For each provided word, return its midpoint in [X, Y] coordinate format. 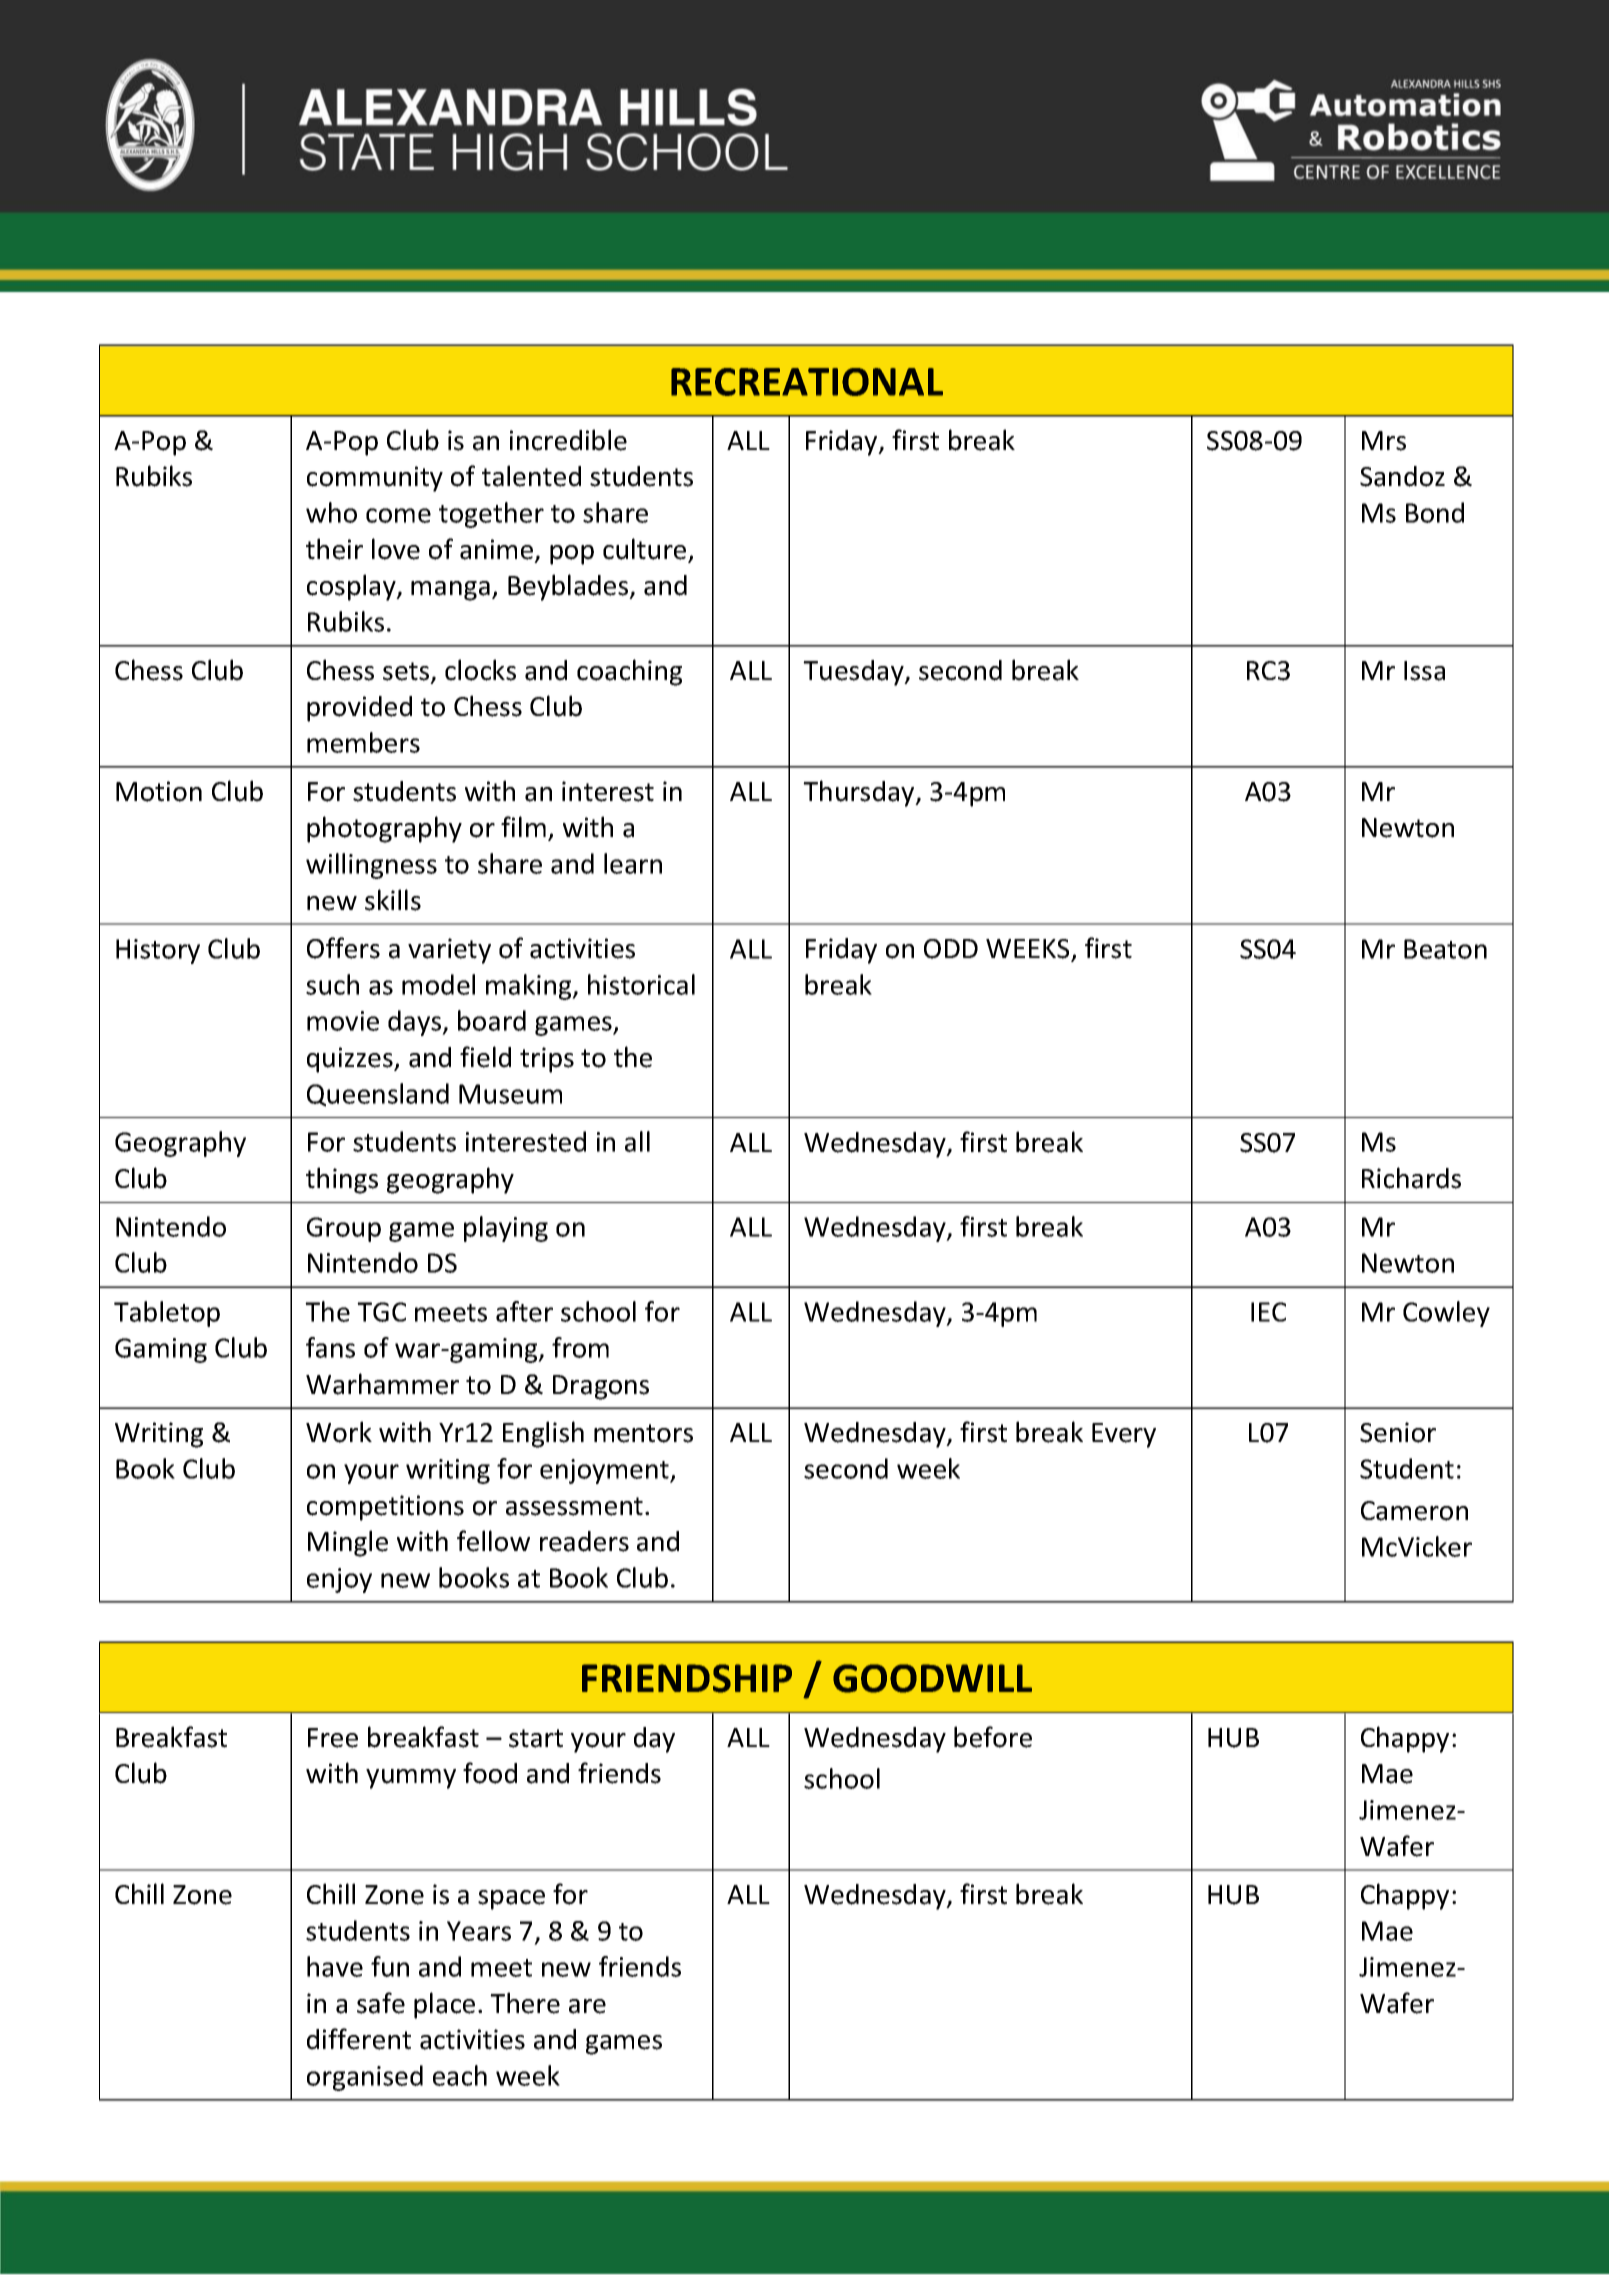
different [359, 2039]
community [375, 479]
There [525, 2003]
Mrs [1384, 441]
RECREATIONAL [807, 382]
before [993, 1737]
